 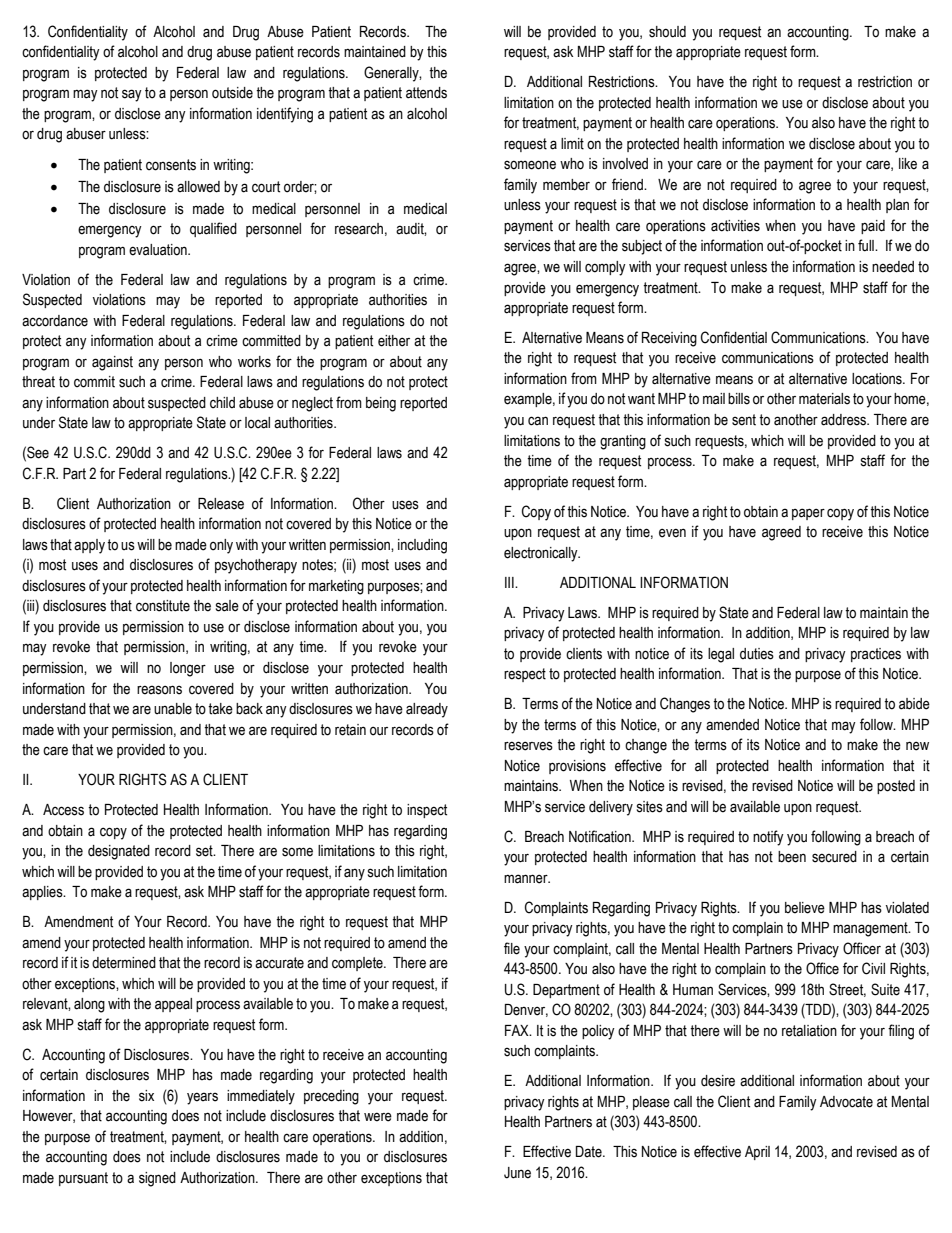 I want to click on attends, so click(x=426, y=93).
